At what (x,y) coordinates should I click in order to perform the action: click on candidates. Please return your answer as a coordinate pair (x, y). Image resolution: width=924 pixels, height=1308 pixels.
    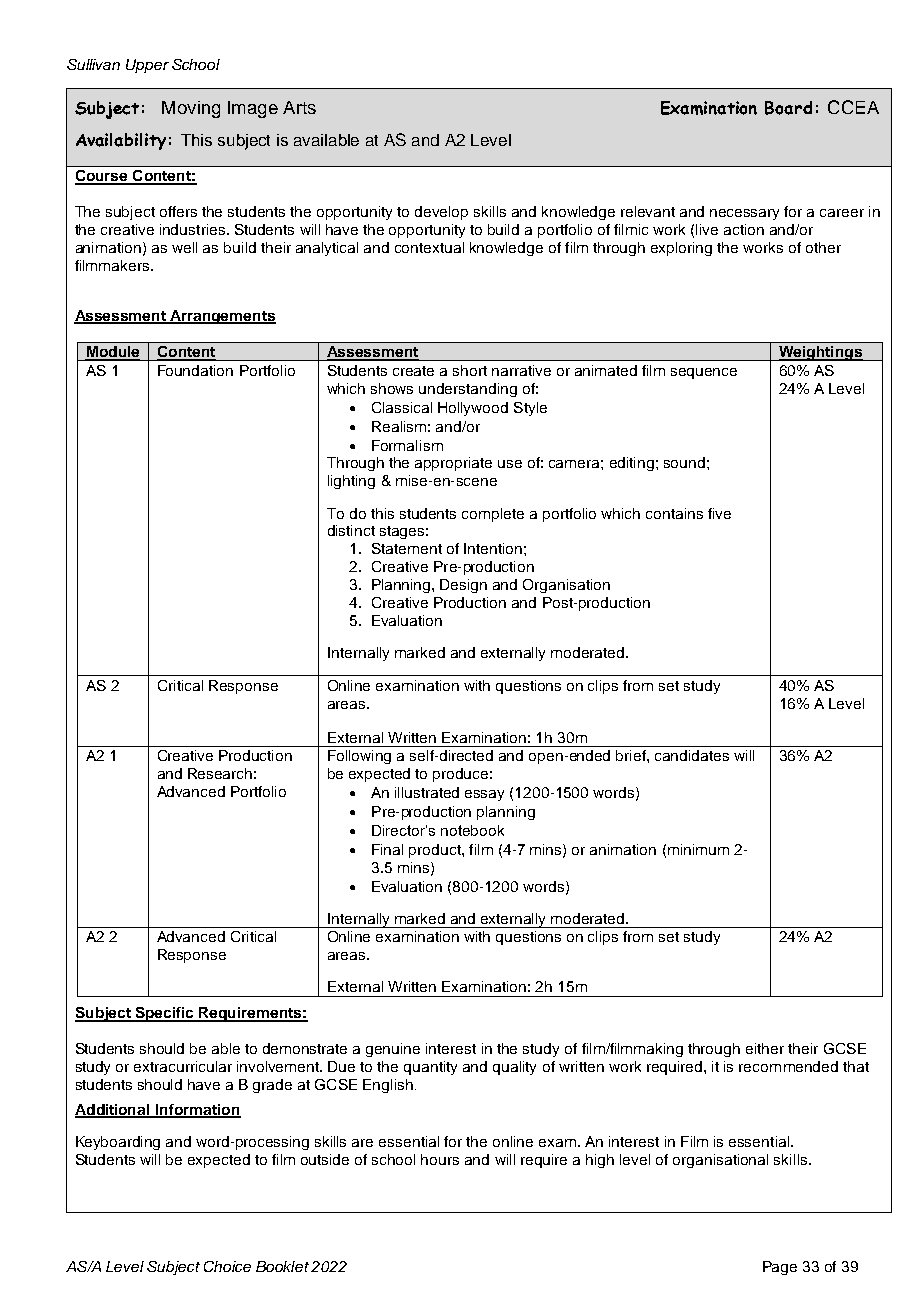
    Looking at the image, I should click on (692, 755).
